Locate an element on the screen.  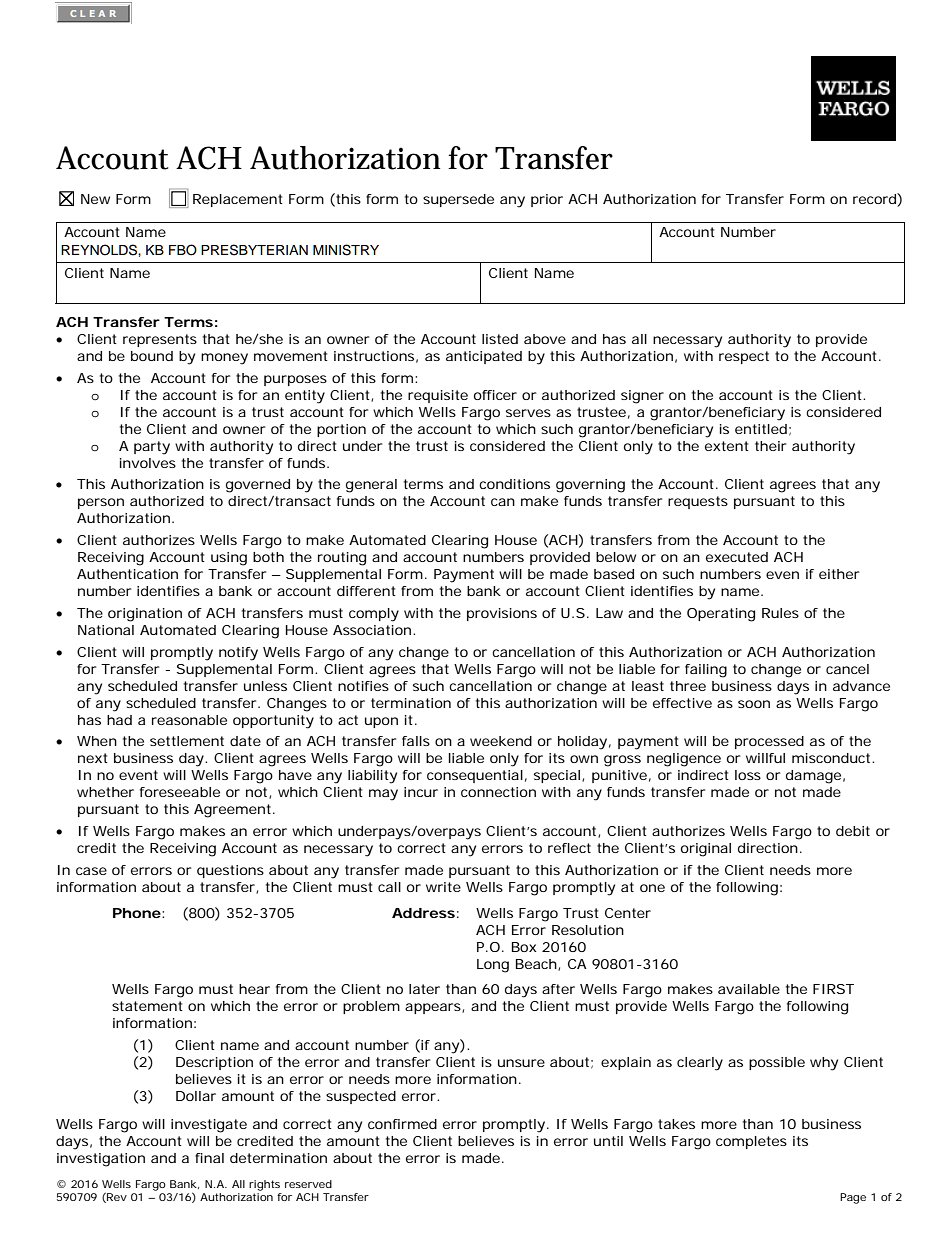
supersede is located at coordinates (458, 200).
